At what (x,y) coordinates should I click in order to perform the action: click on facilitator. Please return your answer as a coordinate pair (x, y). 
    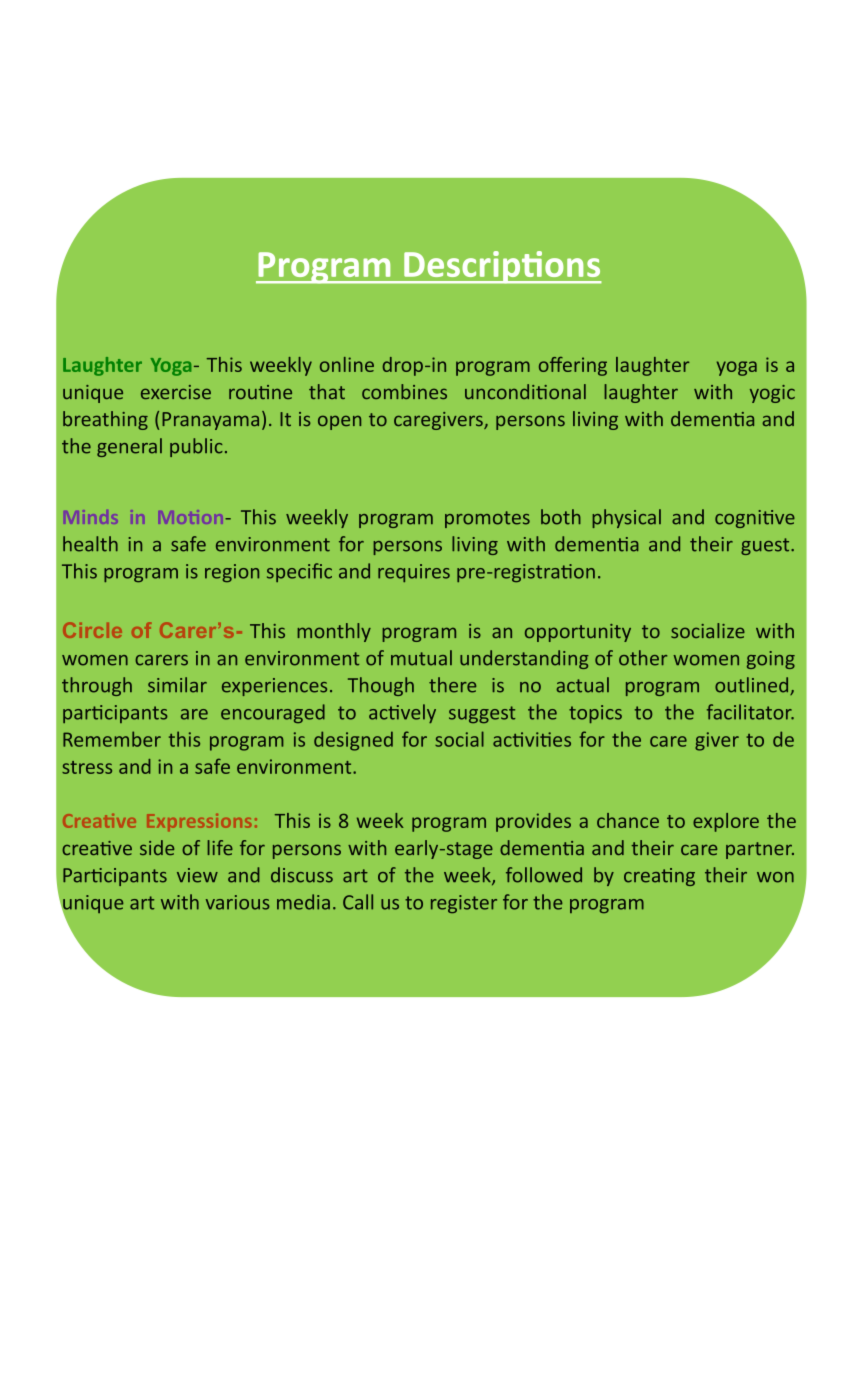
    Looking at the image, I should click on (750, 712).
